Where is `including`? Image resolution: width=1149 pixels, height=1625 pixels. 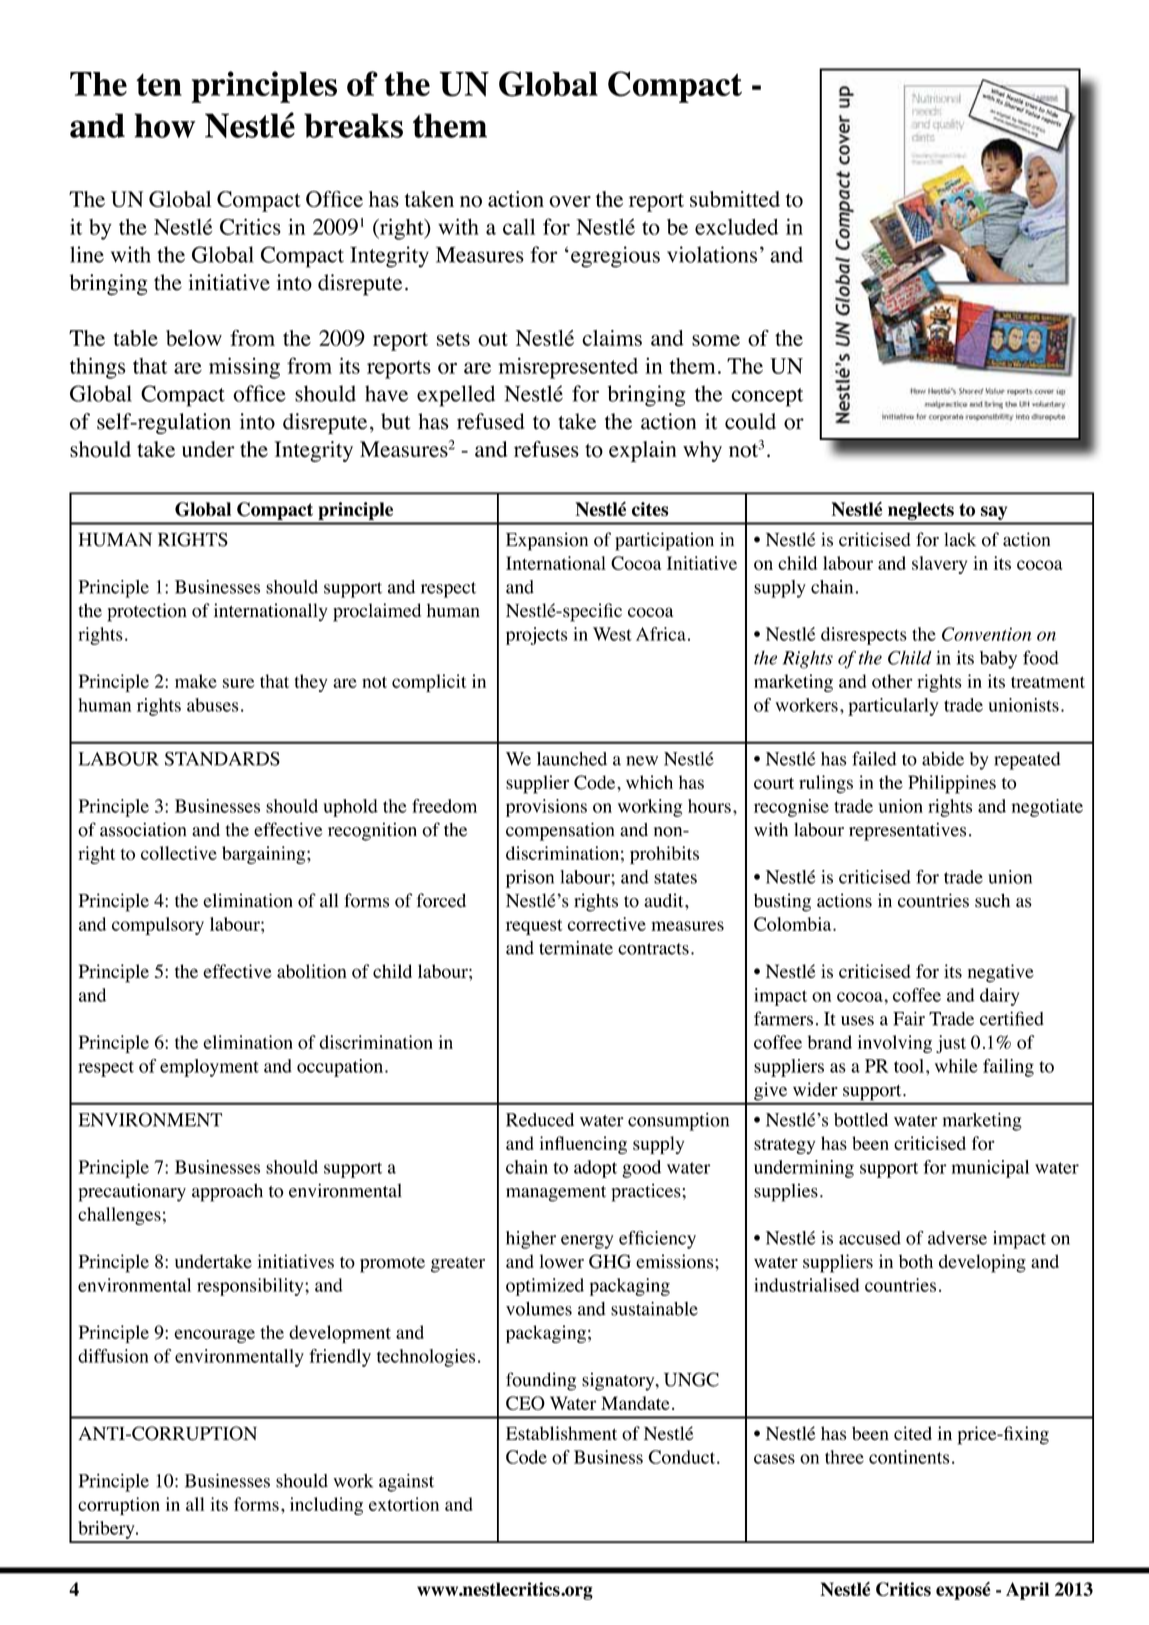 including is located at coordinates (326, 1506).
